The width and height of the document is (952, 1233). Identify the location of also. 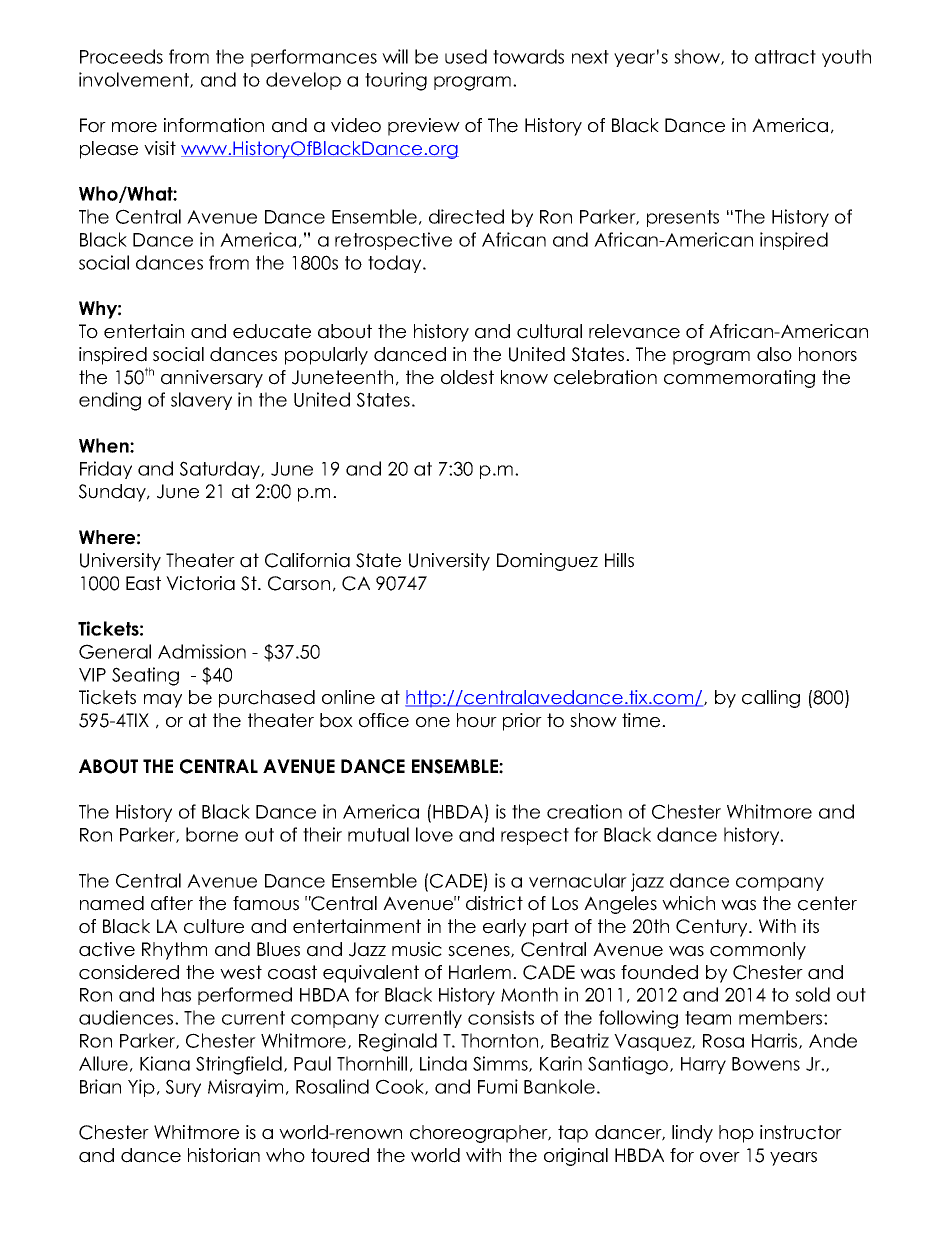
(774, 354).
